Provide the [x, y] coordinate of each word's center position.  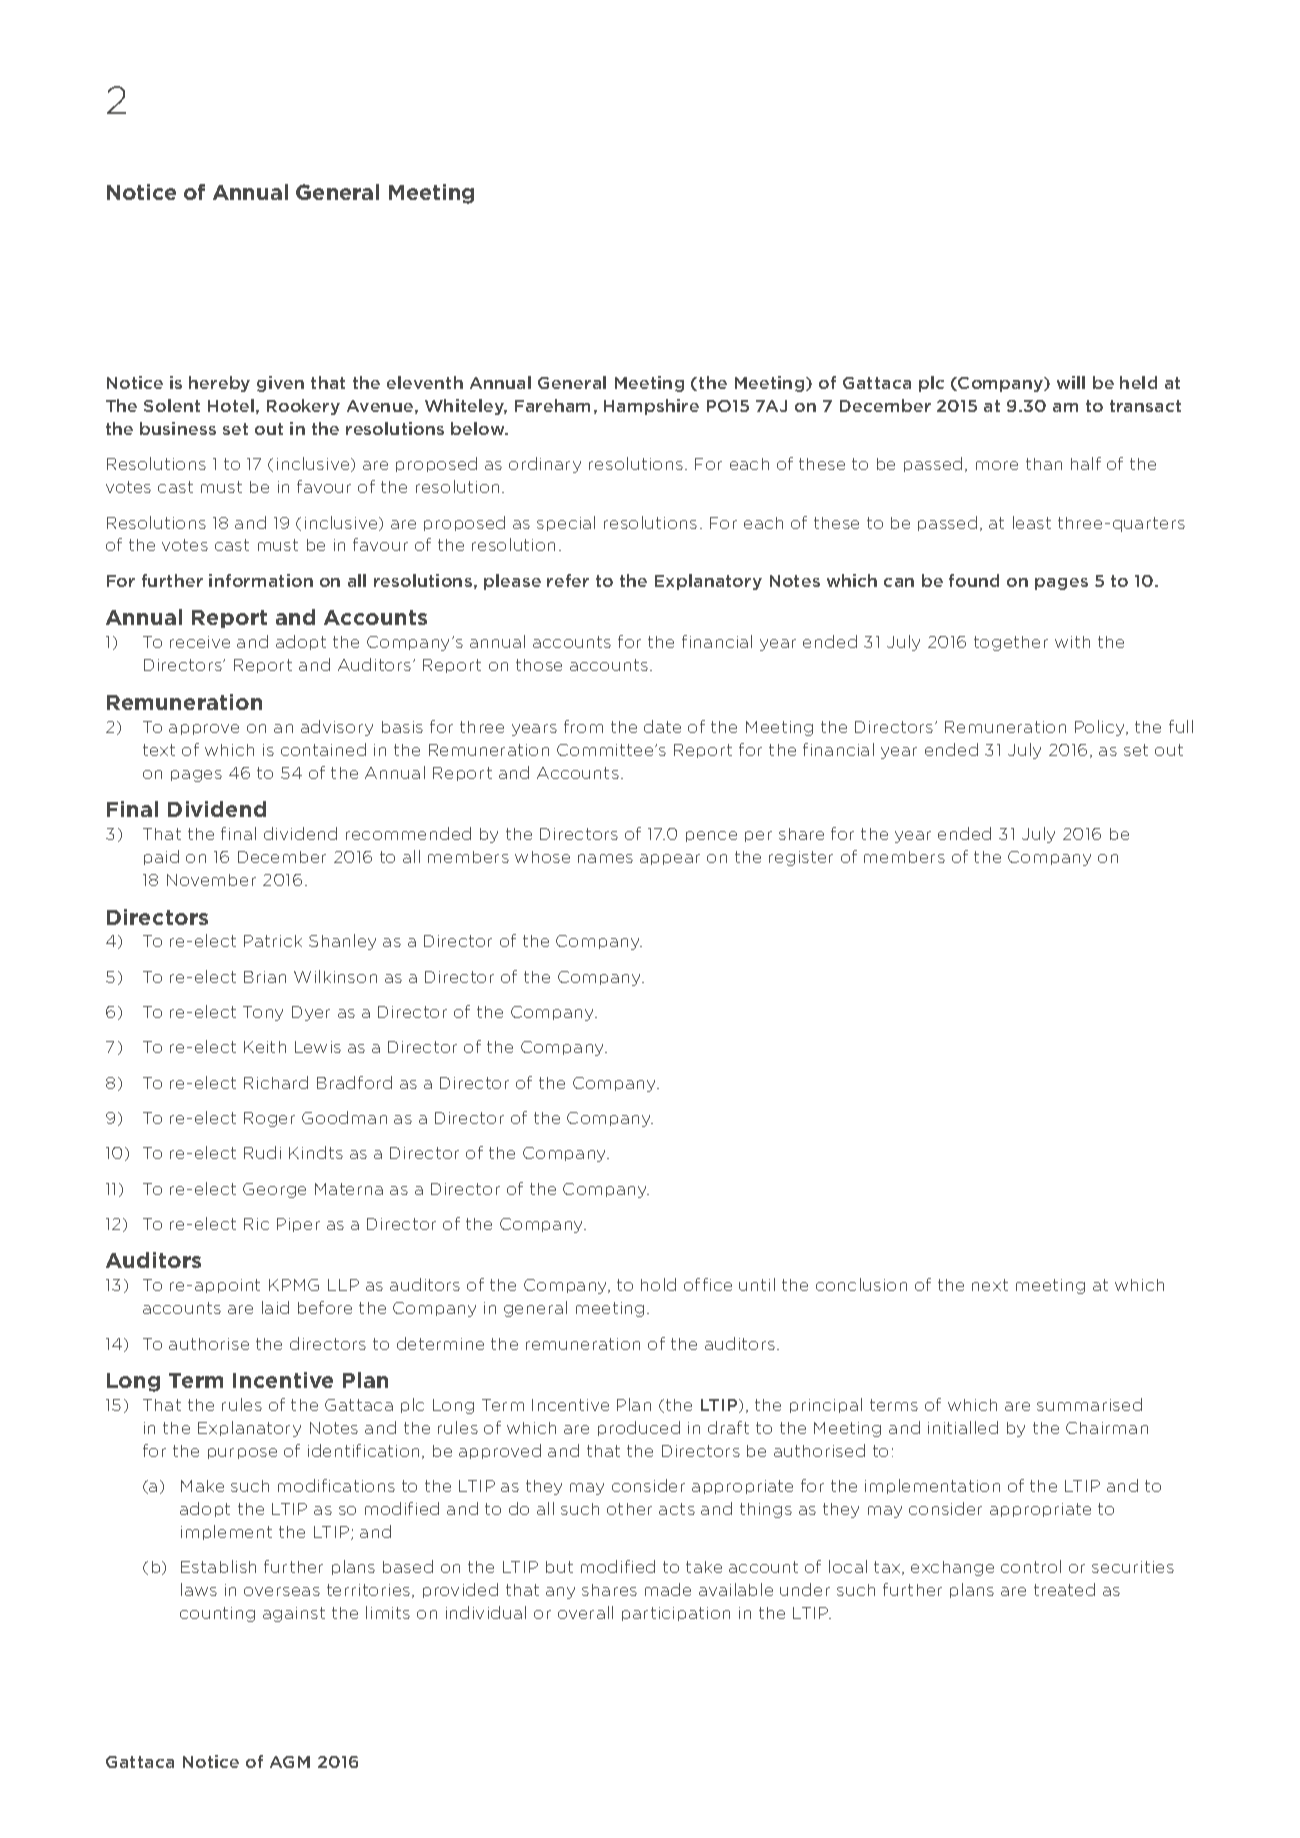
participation [676, 1614]
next [990, 1285]
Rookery [303, 407]
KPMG [294, 1285]
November [211, 880]
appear [670, 859]
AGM [290, 1762]
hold [658, 1284]
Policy [1101, 728]
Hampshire [651, 407]
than [1044, 464]
